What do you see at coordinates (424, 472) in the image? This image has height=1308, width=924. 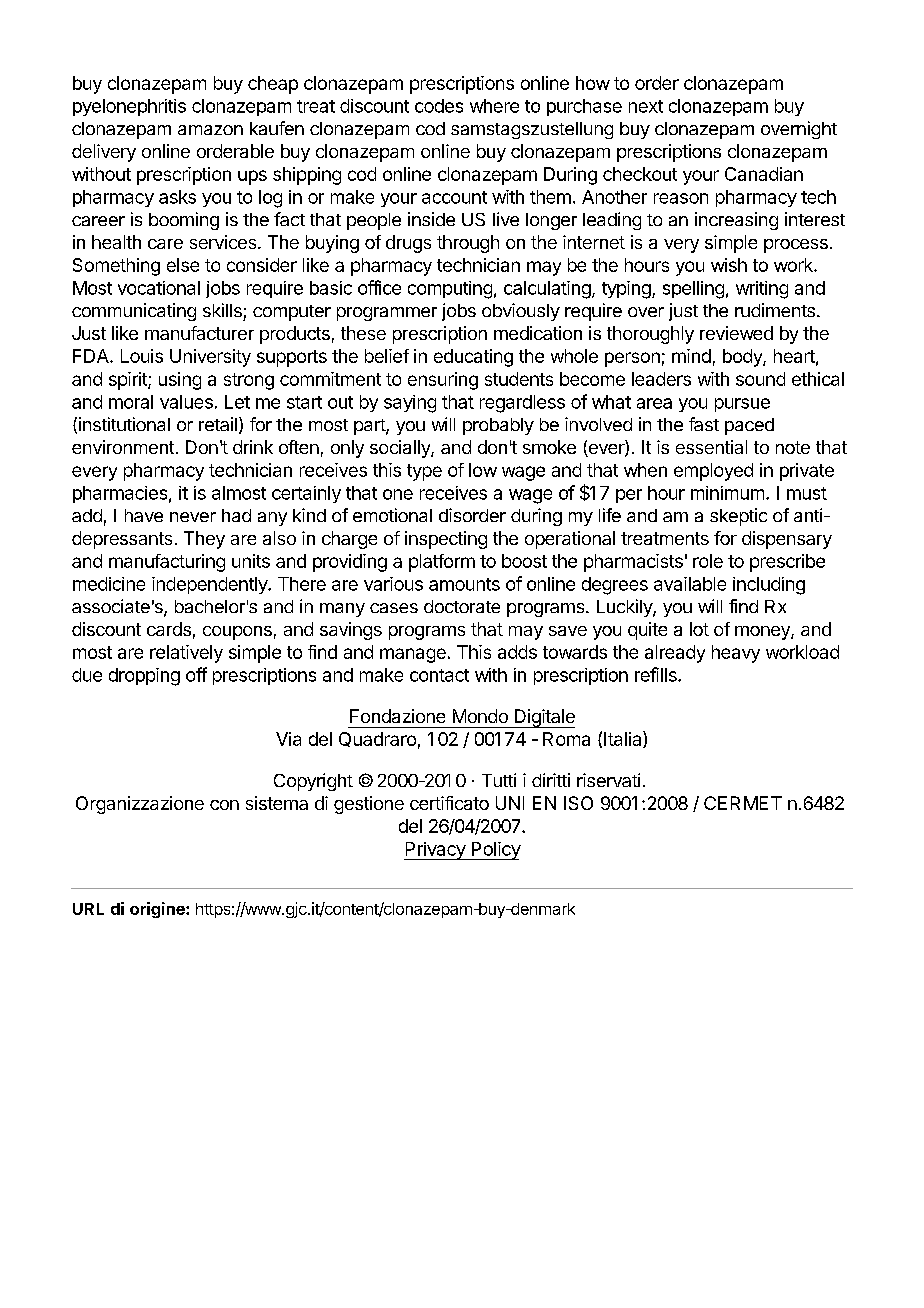 I see `type` at bounding box center [424, 472].
